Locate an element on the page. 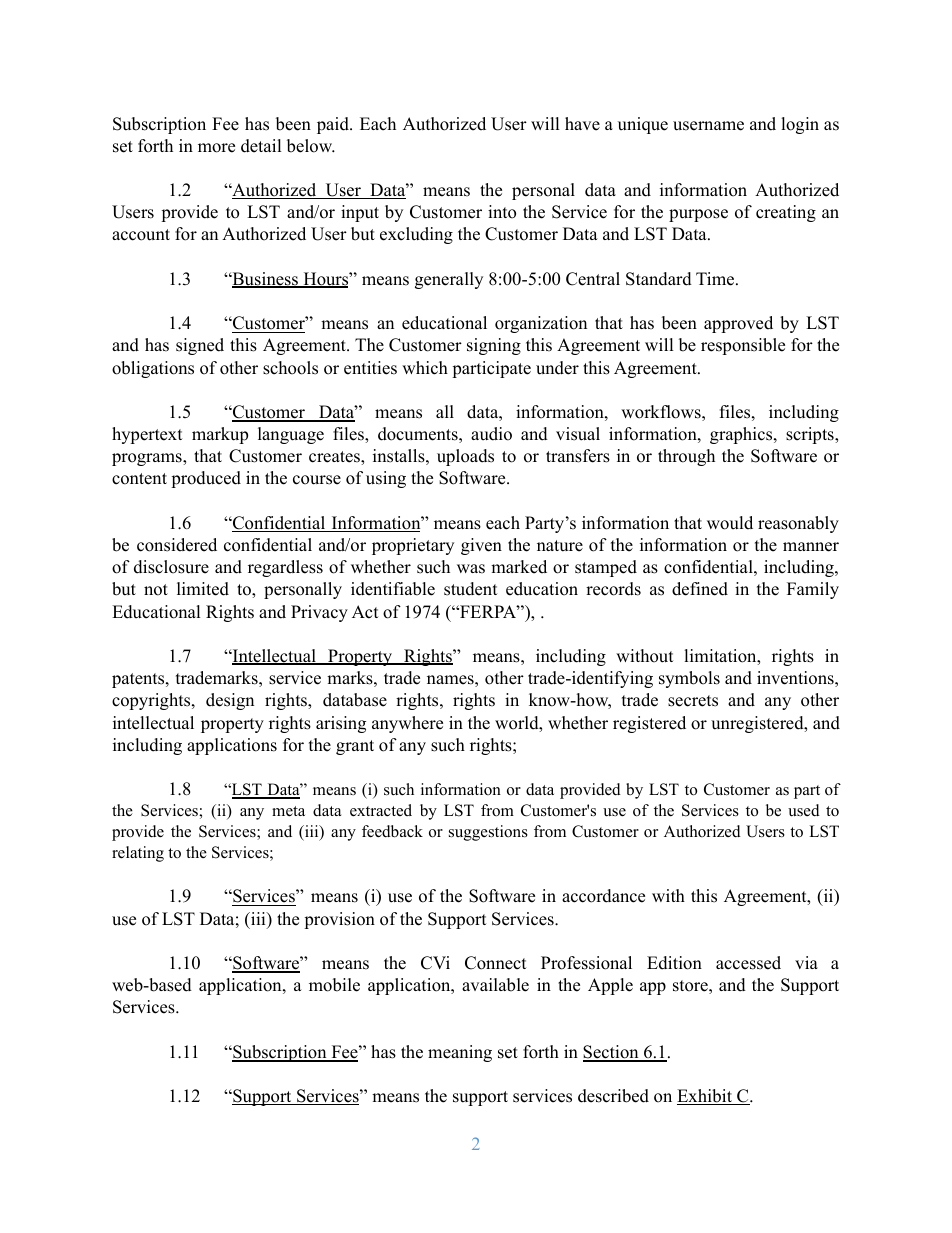  limited is located at coordinates (203, 589).
